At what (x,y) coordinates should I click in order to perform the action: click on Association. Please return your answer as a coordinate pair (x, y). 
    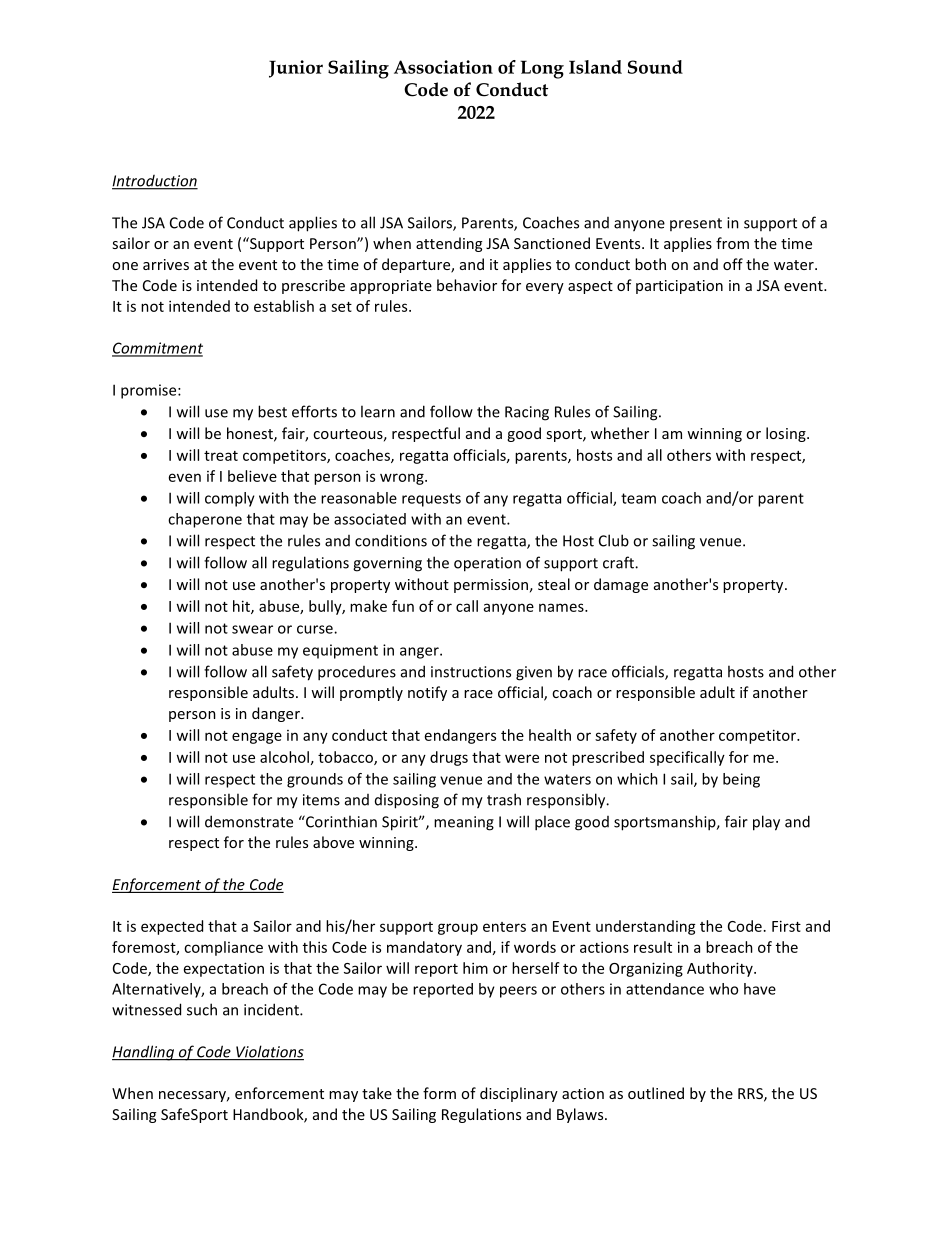
    Looking at the image, I should click on (443, 67).
